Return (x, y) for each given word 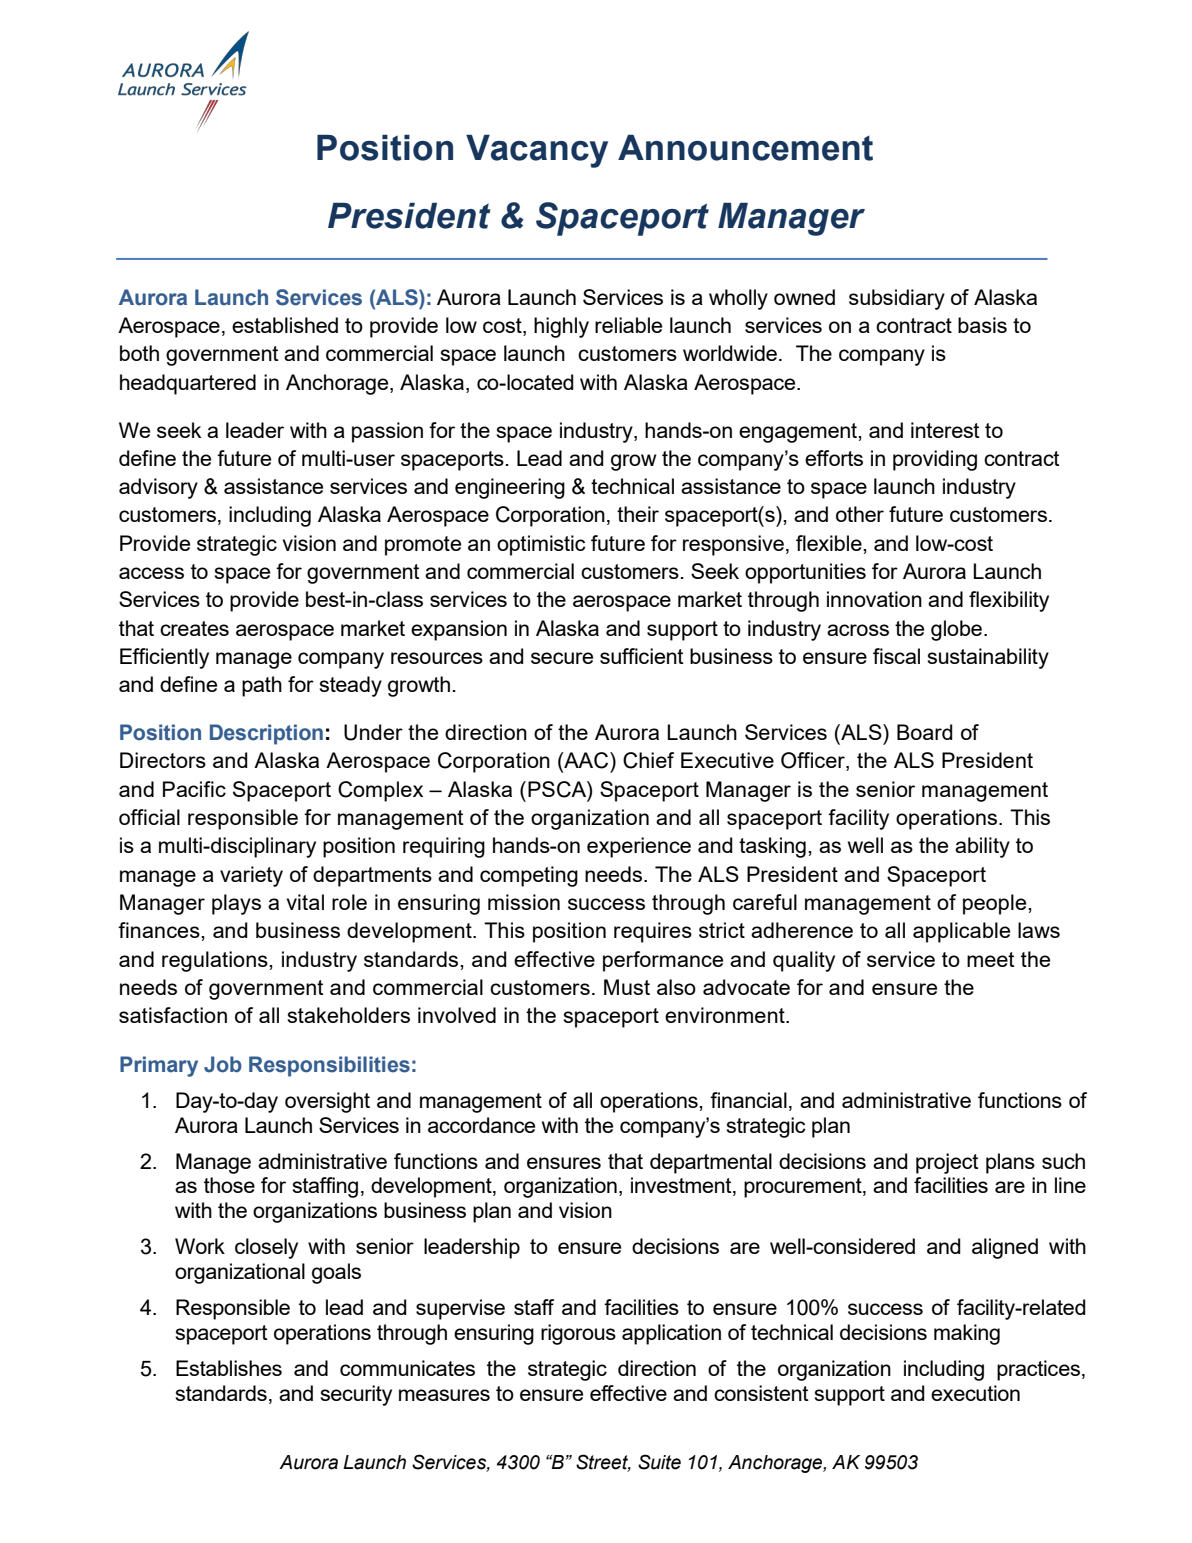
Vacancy (537, 151)
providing (935, 460)
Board (925, 732)
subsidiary (897, 299)
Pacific (194, 789)
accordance (481, 1125)
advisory (158, 488)
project (947, 1163)
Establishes (229, 1368)
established (285, 325)
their (638, 514)
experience (639, 847)
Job (223, 1064)
